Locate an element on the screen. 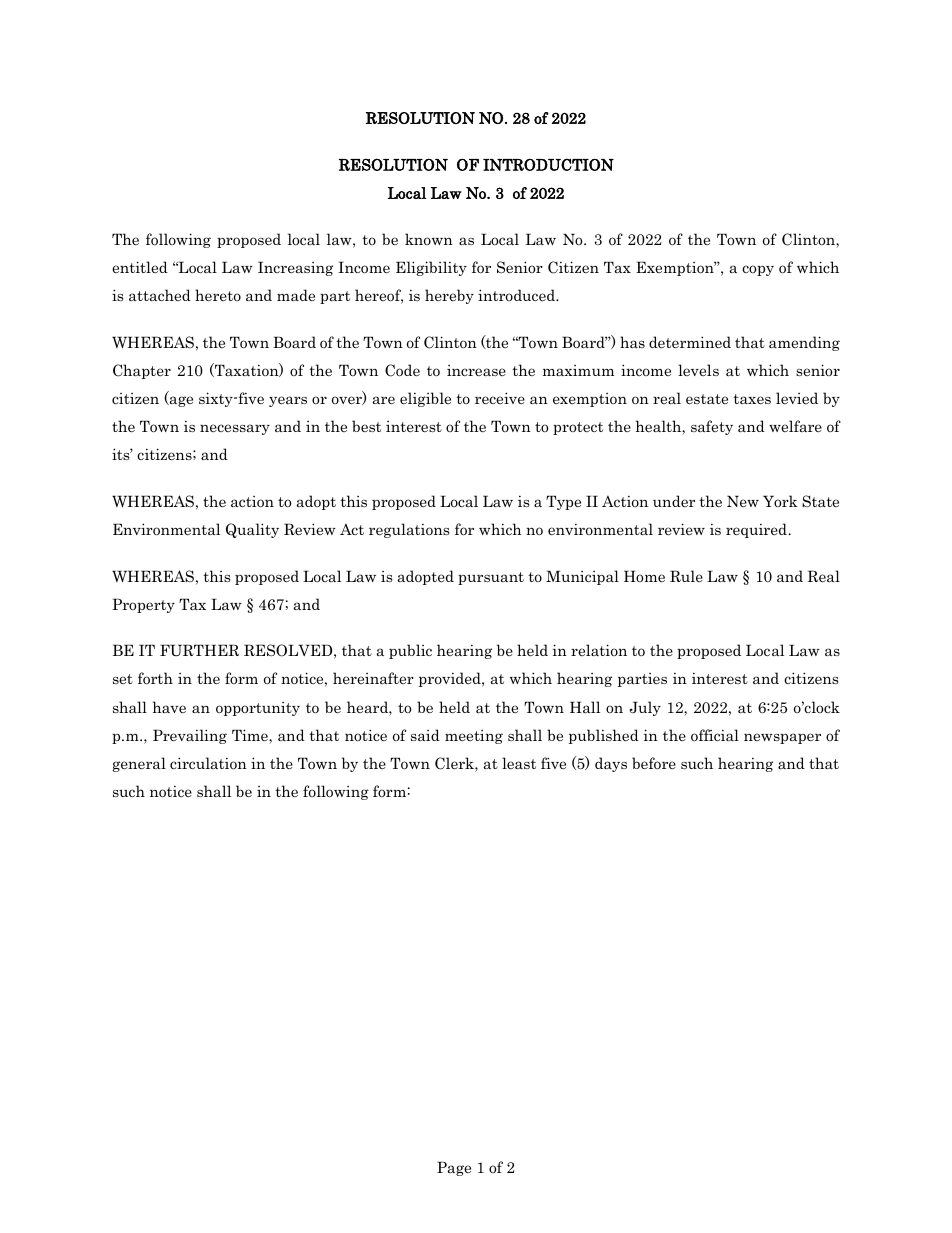  entitled is located at coordinates (140, 267).
